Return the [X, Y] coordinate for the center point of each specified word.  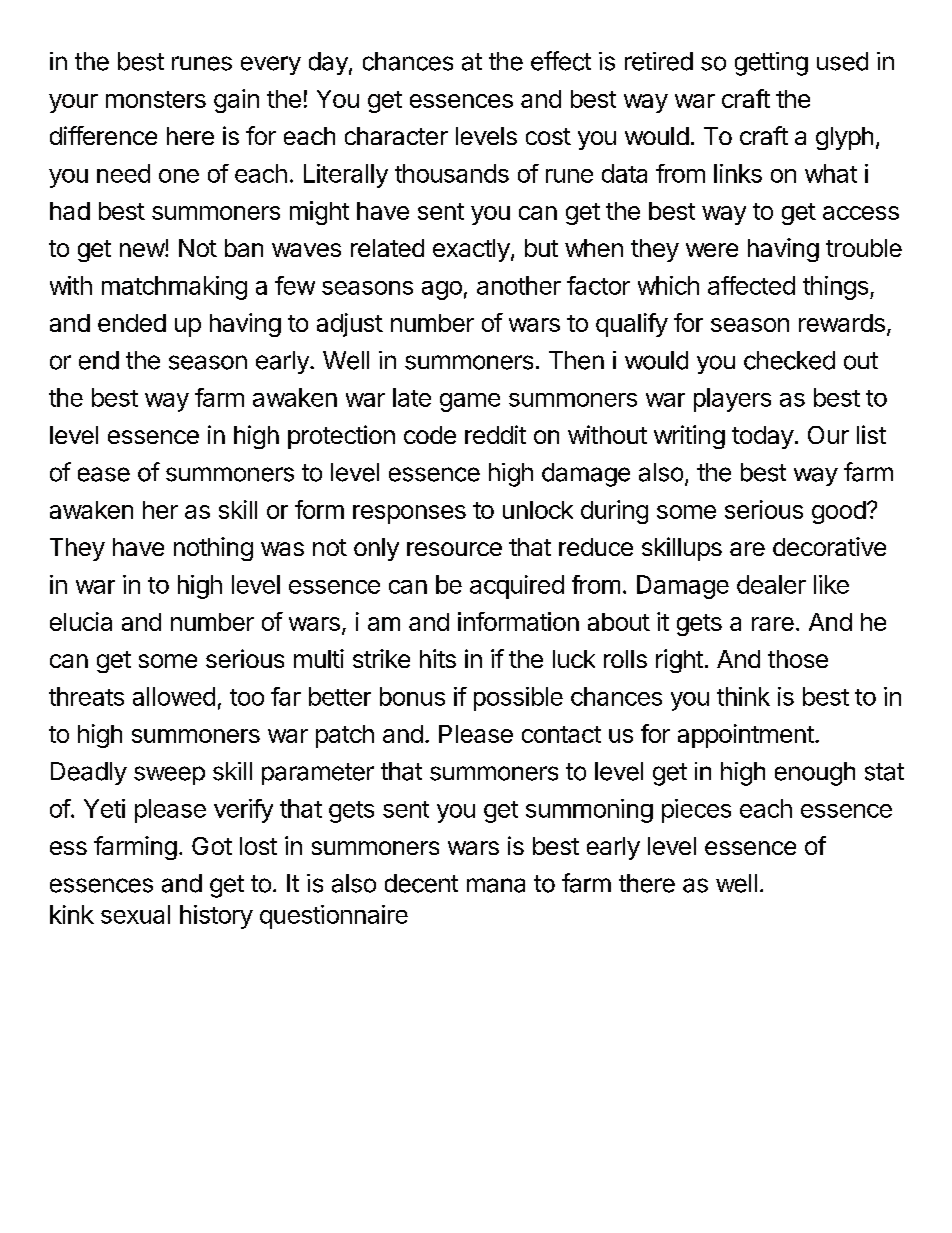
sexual [135, 914]
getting [771, 64]
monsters [156, 99]
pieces [696, 811]
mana [496, 885]
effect [561, 61]
